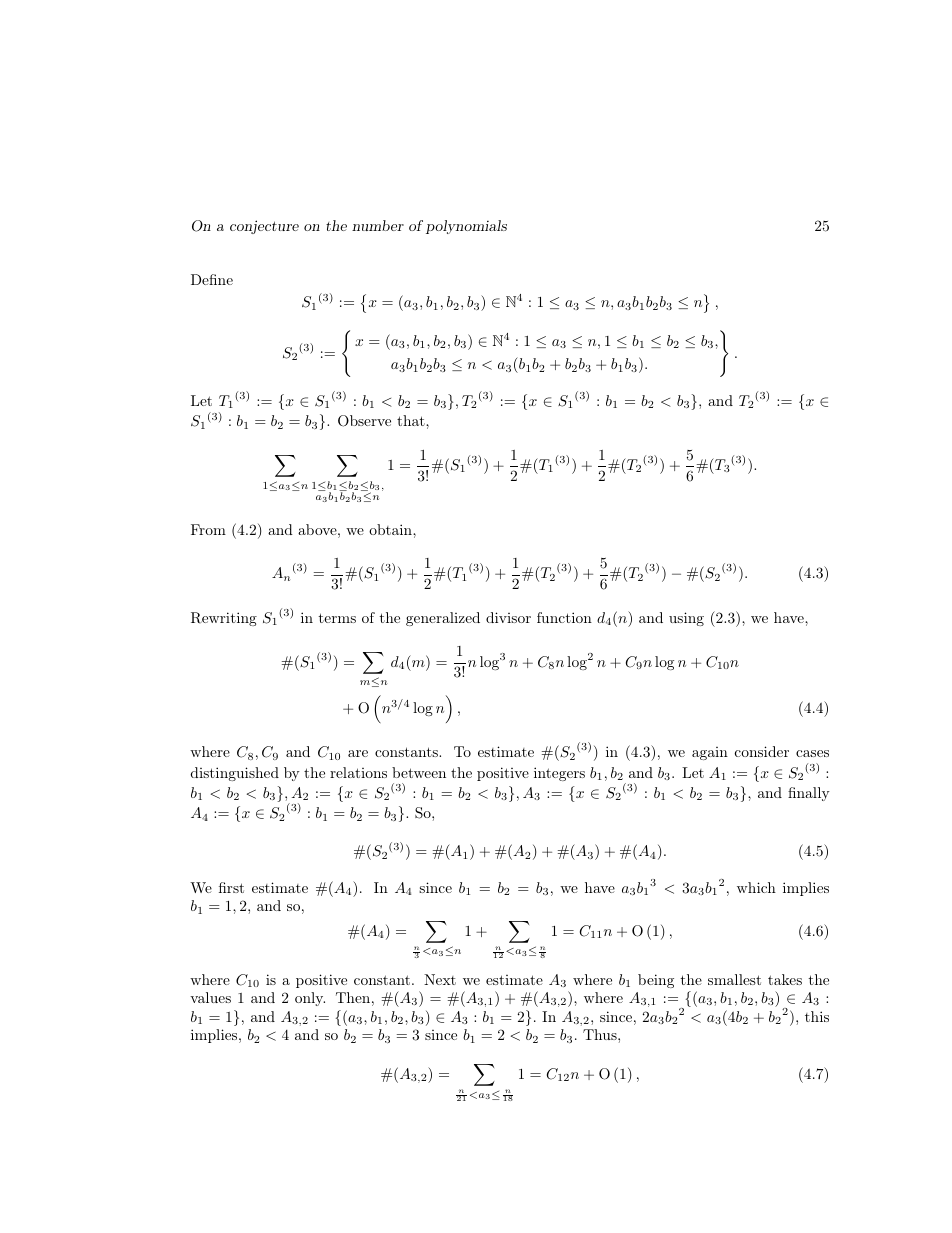 The image size is (952, 1233). What do you see at coordinates (264, 227) in the screenshot?
I see `conjecture` at bounding box center [264, 227].
